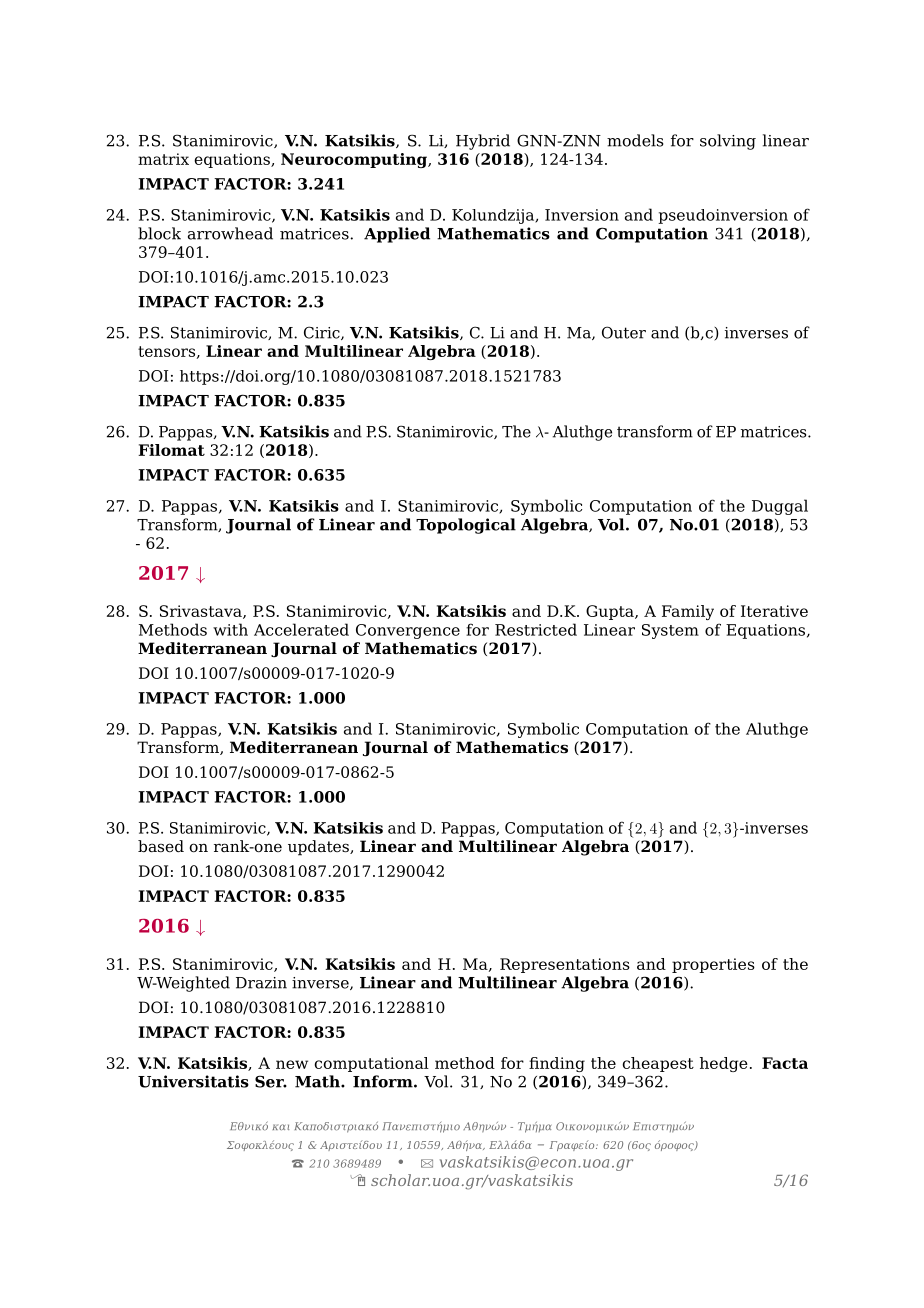  I want to click on based, so click(161, 846).
